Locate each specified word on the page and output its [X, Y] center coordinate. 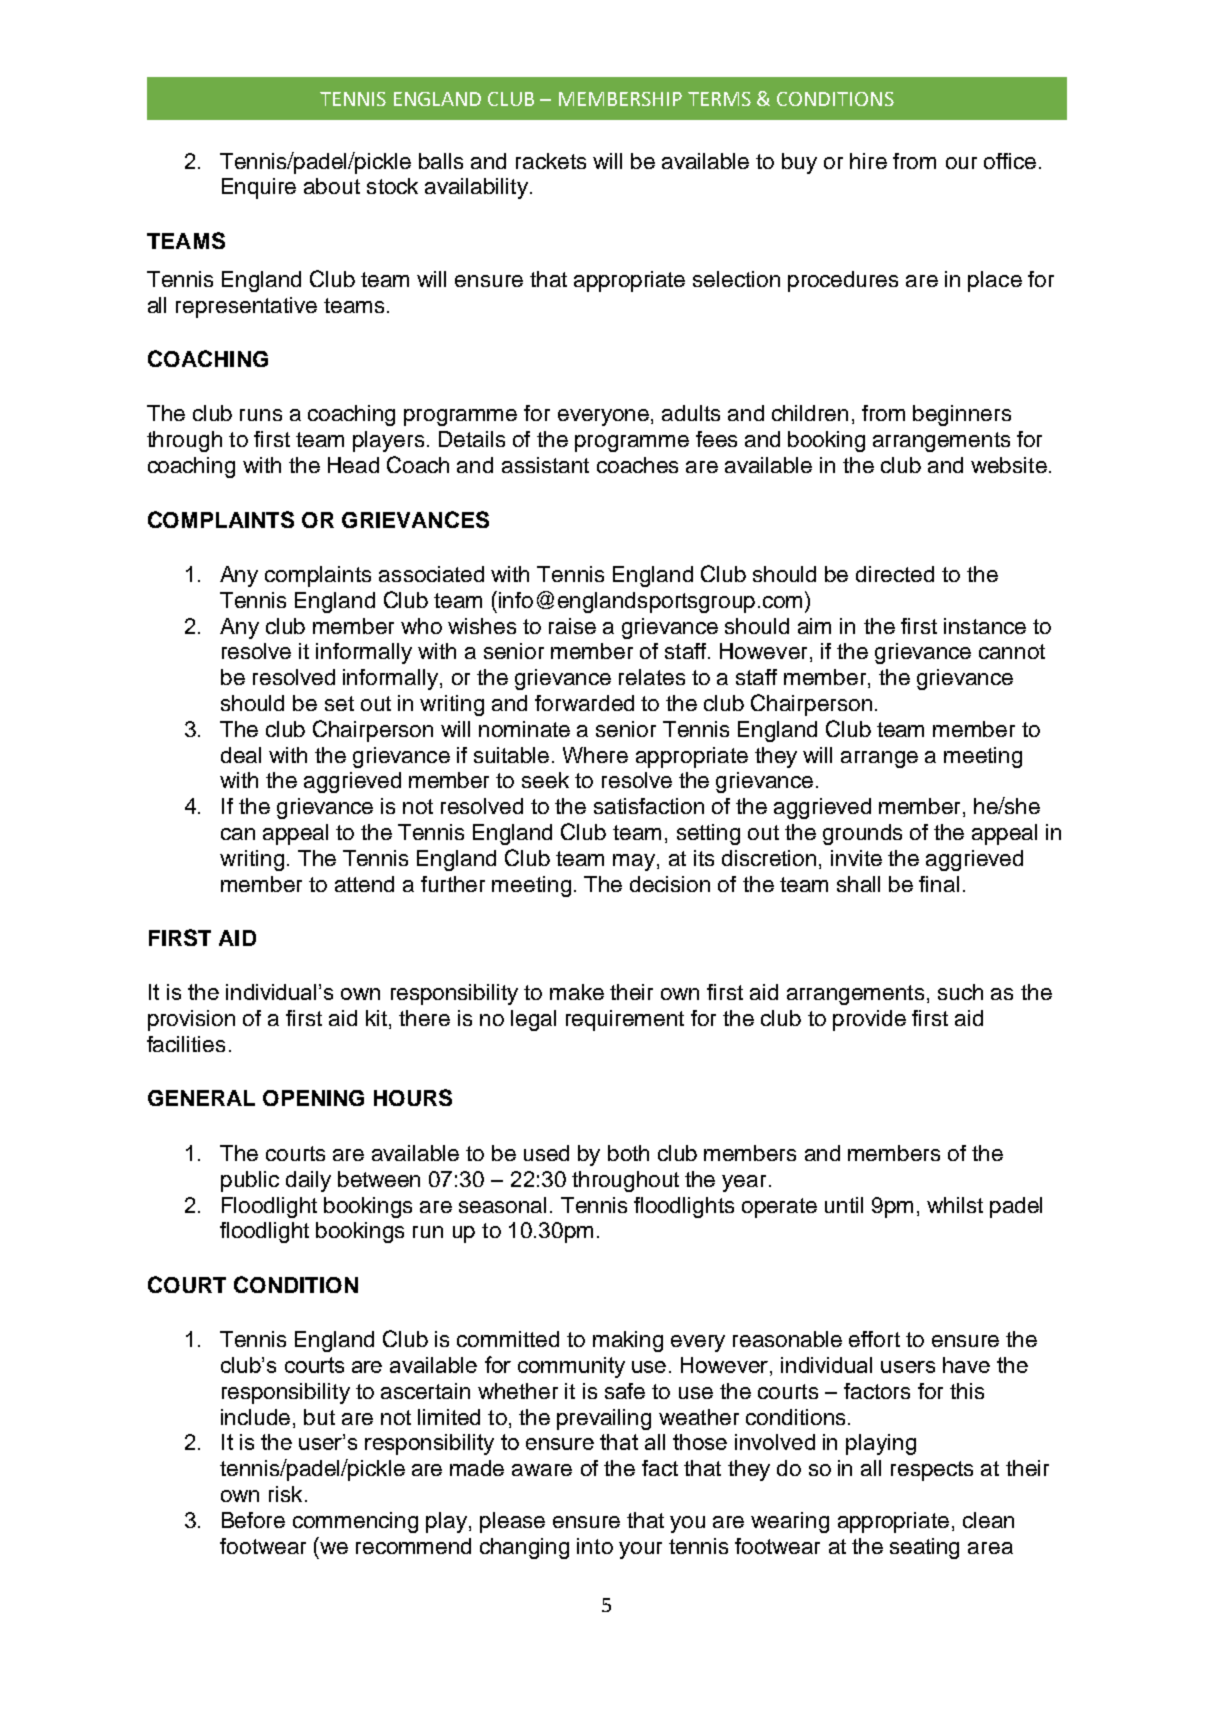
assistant [545, 465]
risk [285, 1494]
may [635, 862]
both [628, 1153]
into [595, 1546]
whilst [955, 1205]
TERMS [719, 99]
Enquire [259, 188]
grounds [862, 834]
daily [308, 1181]
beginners [962, 415]
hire [868, 161]
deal [241, 755]
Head [353, 465]
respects [932, 1471]
